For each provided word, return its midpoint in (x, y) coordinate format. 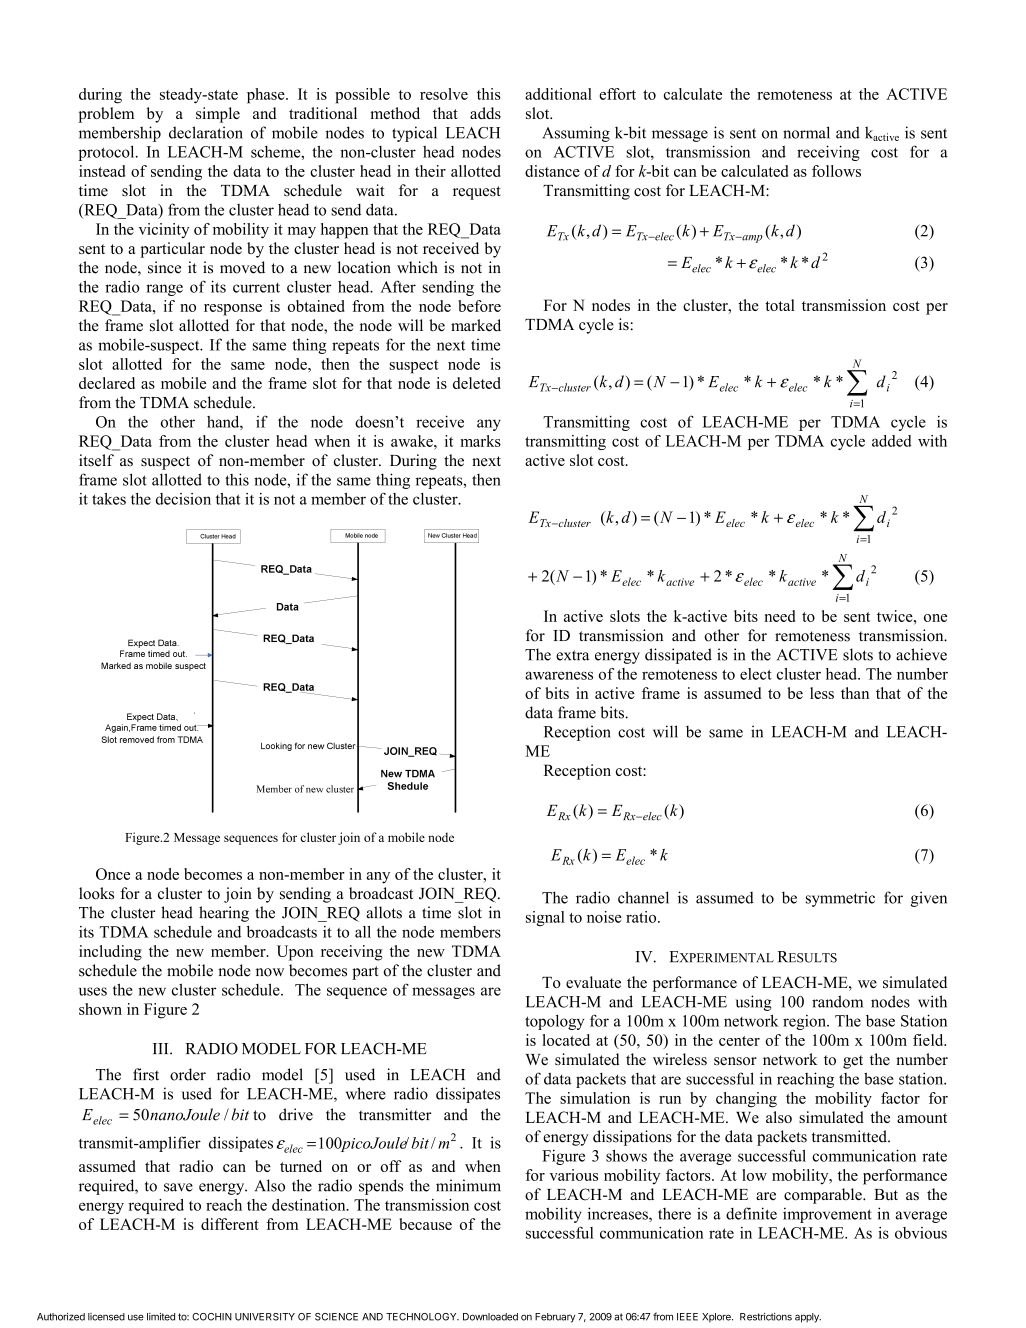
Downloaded (490, 1317)
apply (808, 1318)
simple (218, 115)
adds (485, 113)
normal (806, 132)
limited (161, 1317)
